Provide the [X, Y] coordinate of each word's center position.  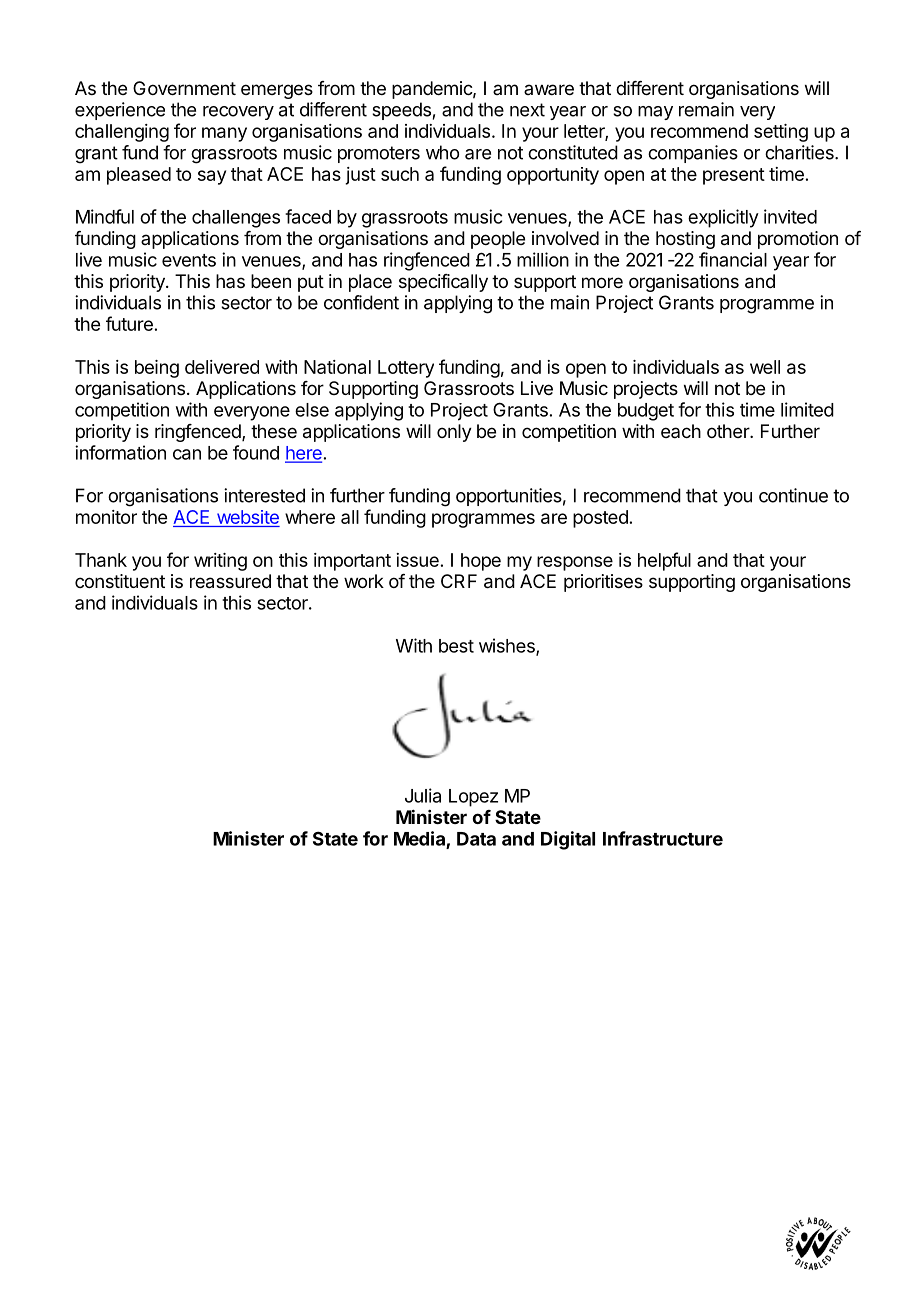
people [498, 240]
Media [420, 839]
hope [481, 562]
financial [733, 259]
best [456, 646]
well [765, 367]
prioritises [603, 583]
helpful [664, 561]
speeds [401, 111]
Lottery [406, 369]
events [189, 260]
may [655, 113]
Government [184, 88]
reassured [230, 581]
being [157, 369]
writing [220, 562]
